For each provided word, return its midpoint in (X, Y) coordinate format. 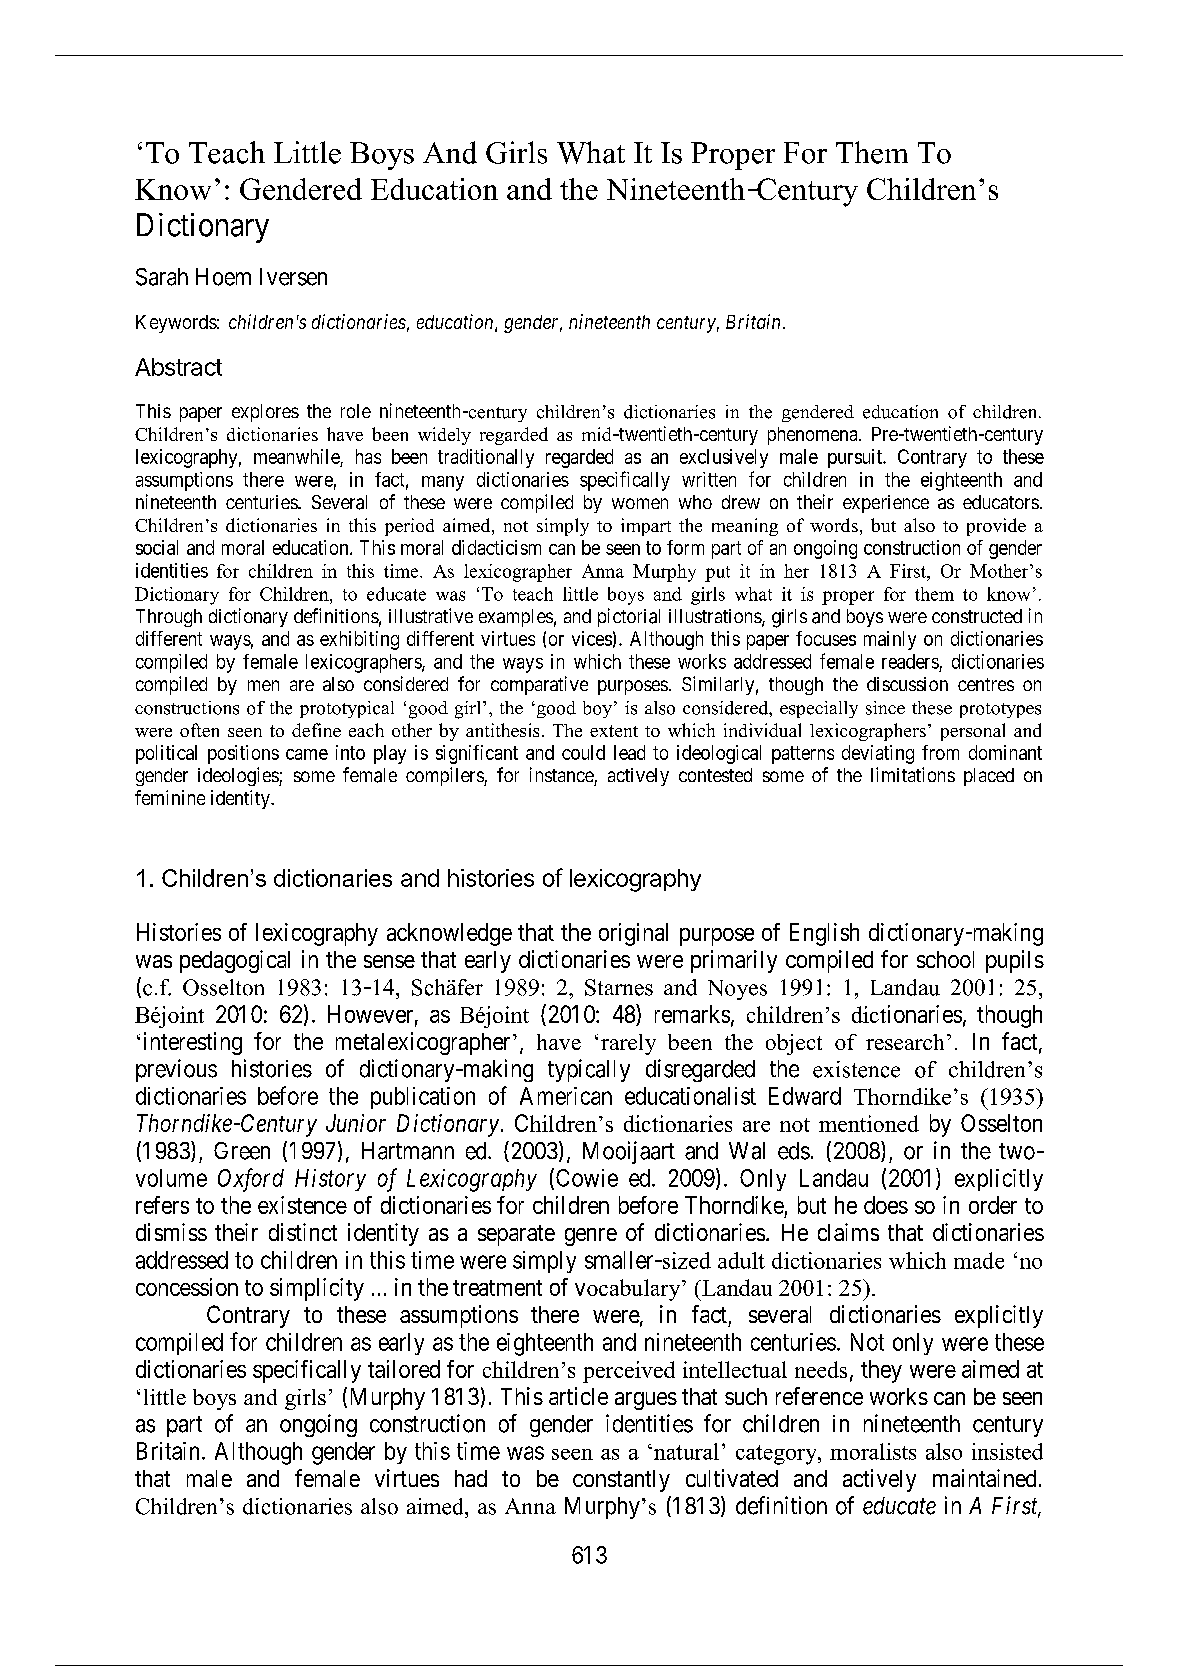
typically (589, 1070)
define (316, 730)
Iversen (293, 277)
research (905, 1042)
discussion (907, 684)
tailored (404, 1369)
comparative (539, 685)
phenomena (814, 436)
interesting (193, 1043)
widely (444, 436)
